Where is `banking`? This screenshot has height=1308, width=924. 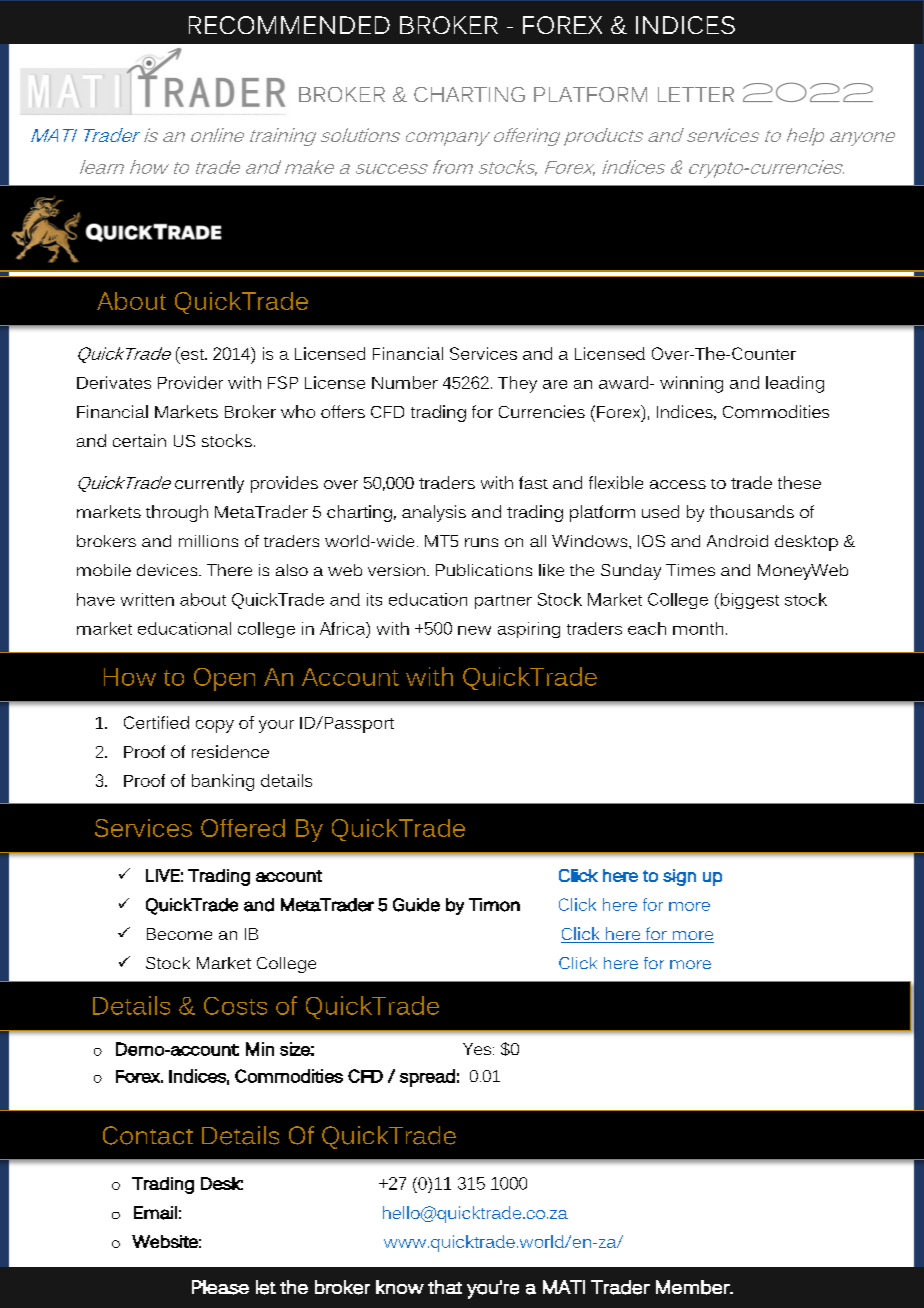
banking is located at coordinates (223, 782).
